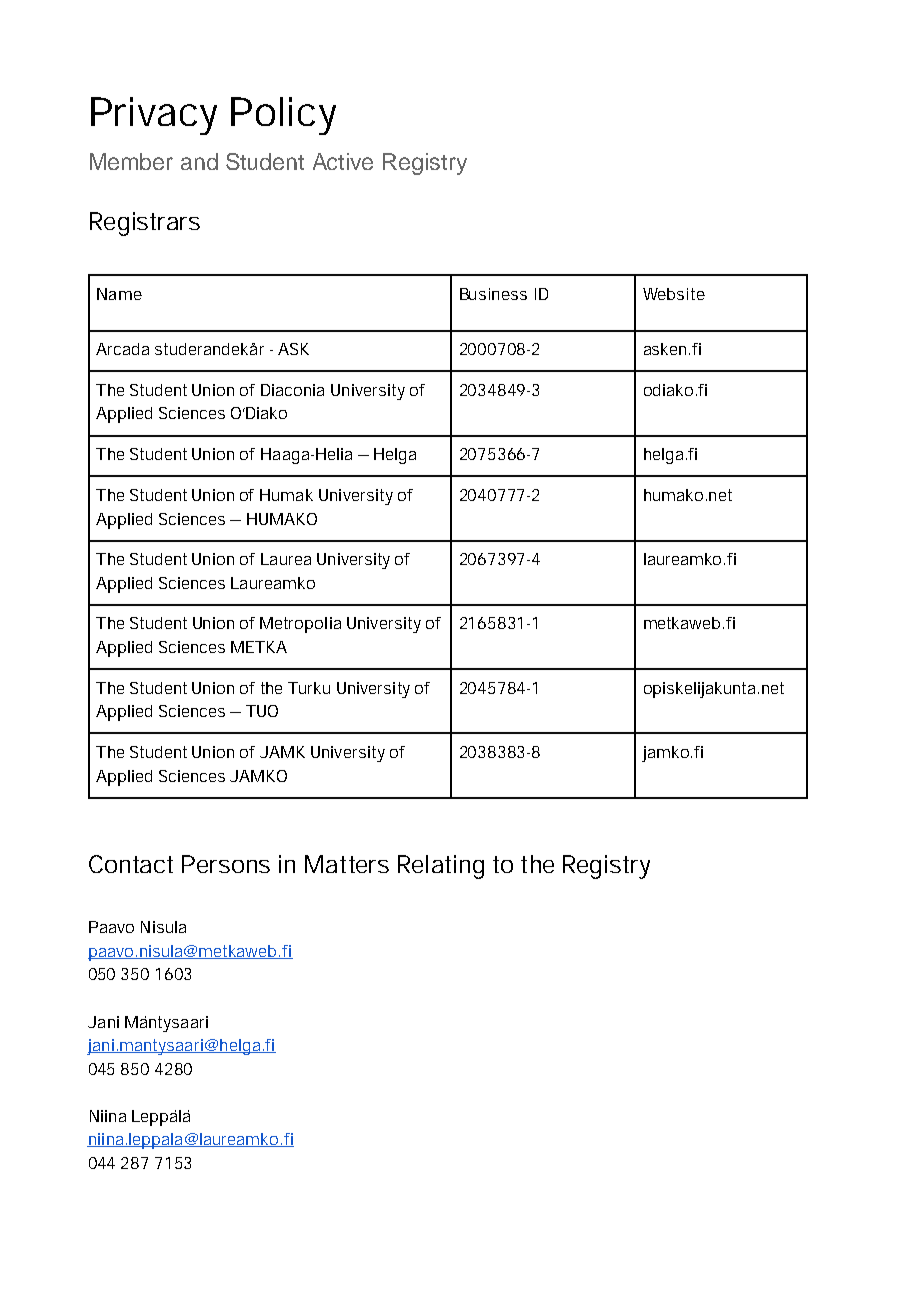 The image size is (924, 1308). I want to click on Matters, so click(347, 864).
